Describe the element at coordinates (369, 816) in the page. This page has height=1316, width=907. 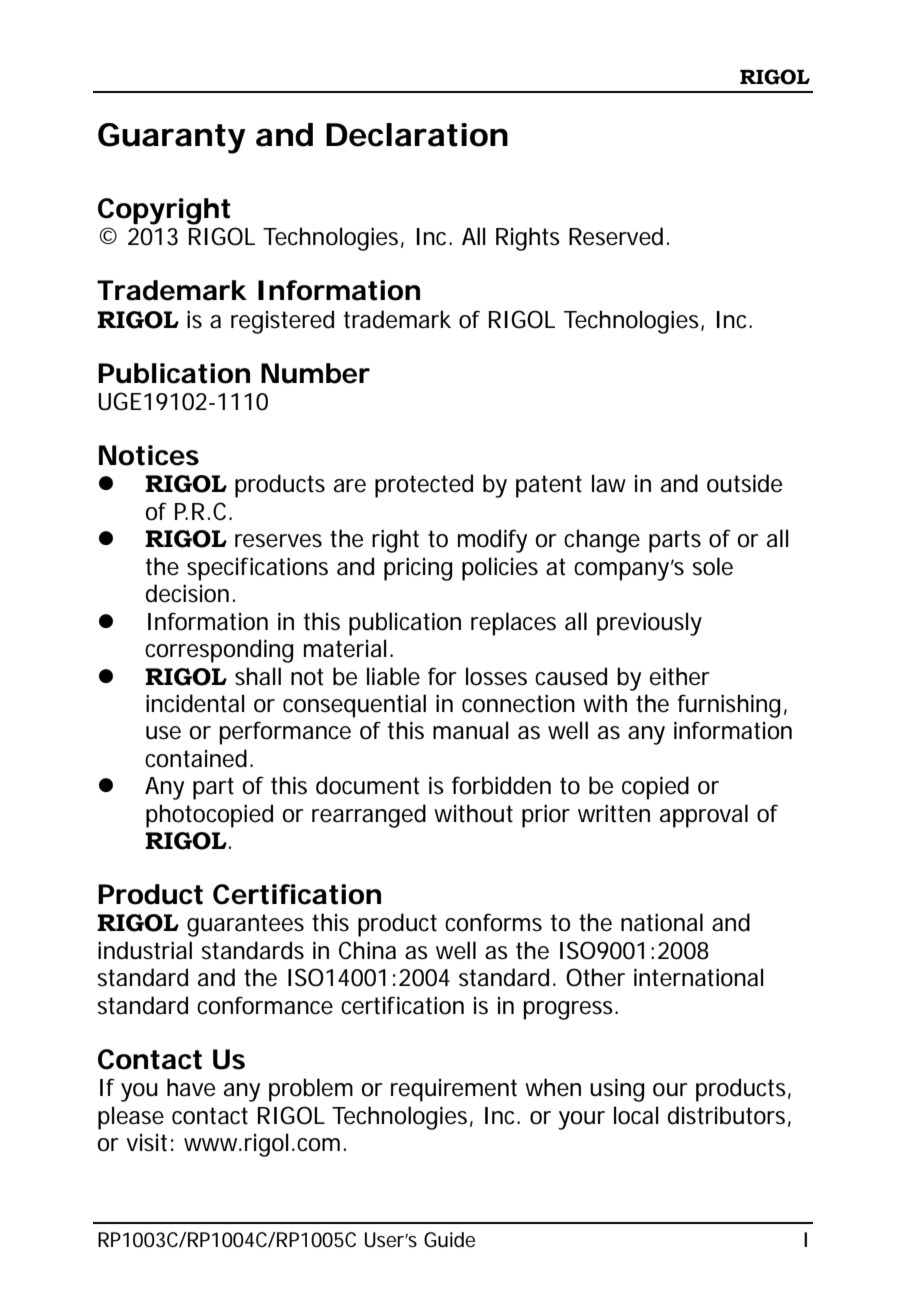
I see `rearranged` at that location.
